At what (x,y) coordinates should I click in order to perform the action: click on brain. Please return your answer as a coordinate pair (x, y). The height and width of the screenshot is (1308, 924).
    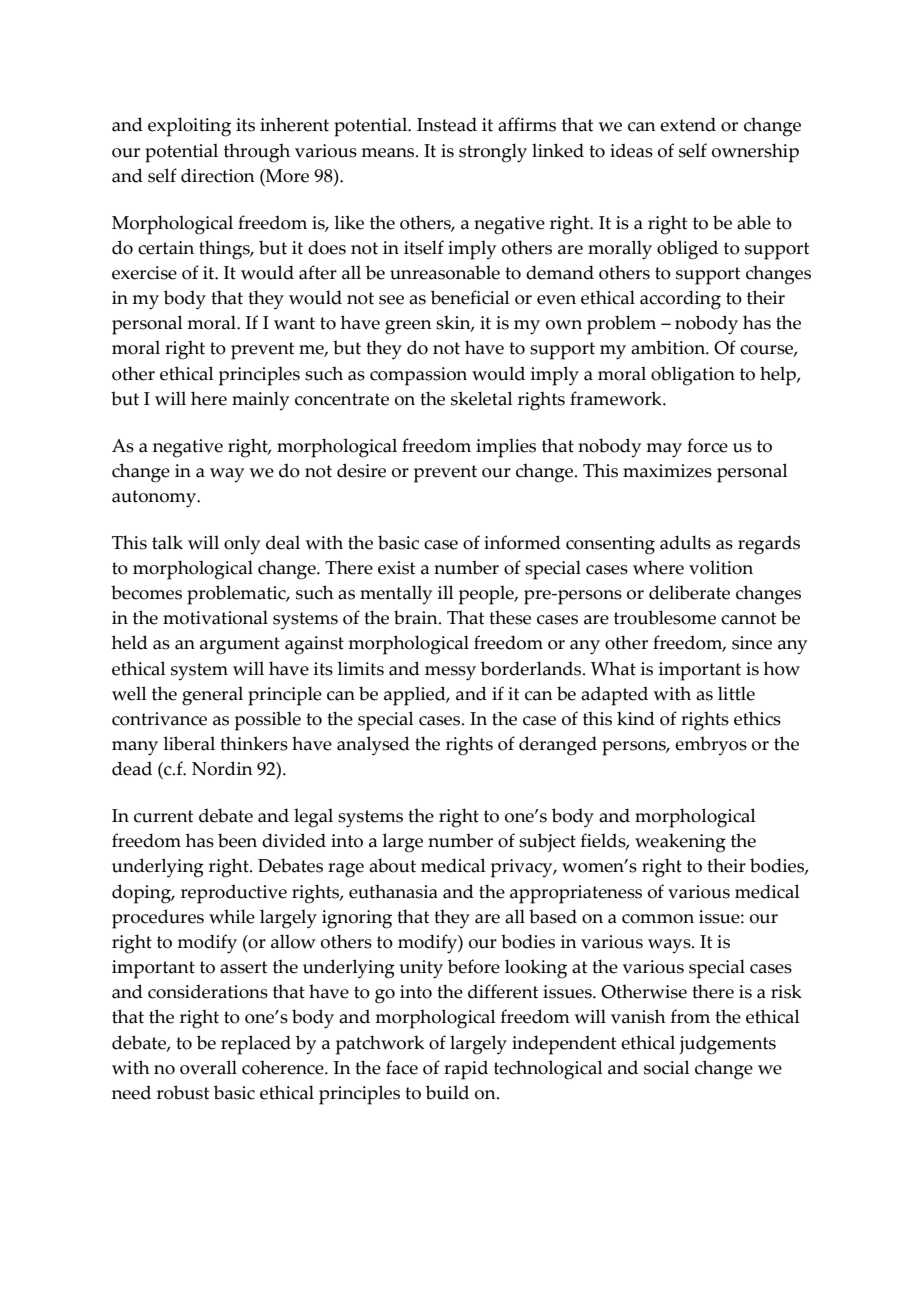
    Looking at the image, I should click on (417, 617).
